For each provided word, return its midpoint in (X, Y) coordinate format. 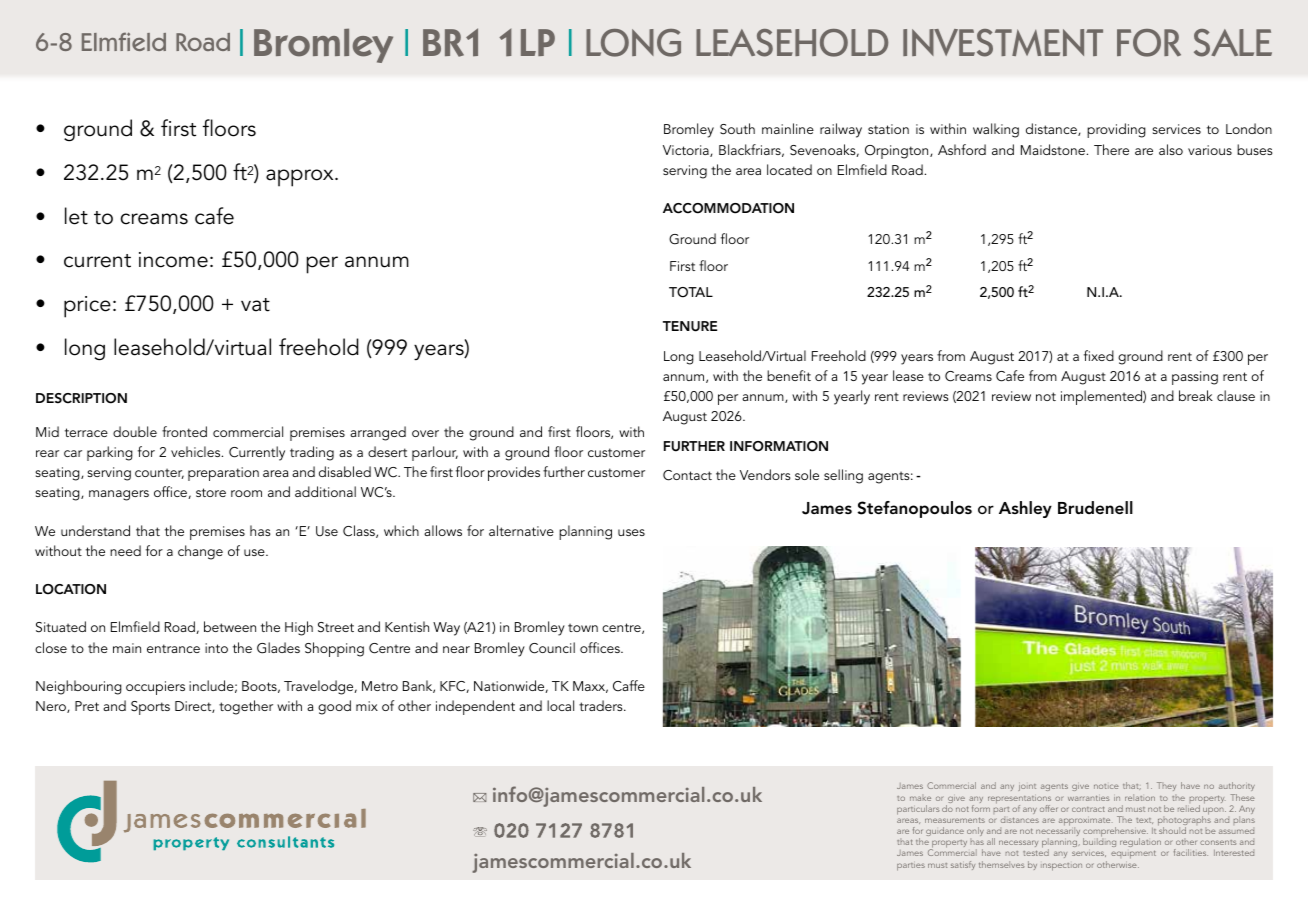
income (173, 260)
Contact (687, 475)
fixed (1099, 355)
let (76, 216)
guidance (945, 831)
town (583, 627)
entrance (173, 648)
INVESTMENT (1003, 43)
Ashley (1025, 509)
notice (1106, 786)
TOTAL (691, 292)
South (737, 129)
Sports (150, 708)
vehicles (197, 451)
